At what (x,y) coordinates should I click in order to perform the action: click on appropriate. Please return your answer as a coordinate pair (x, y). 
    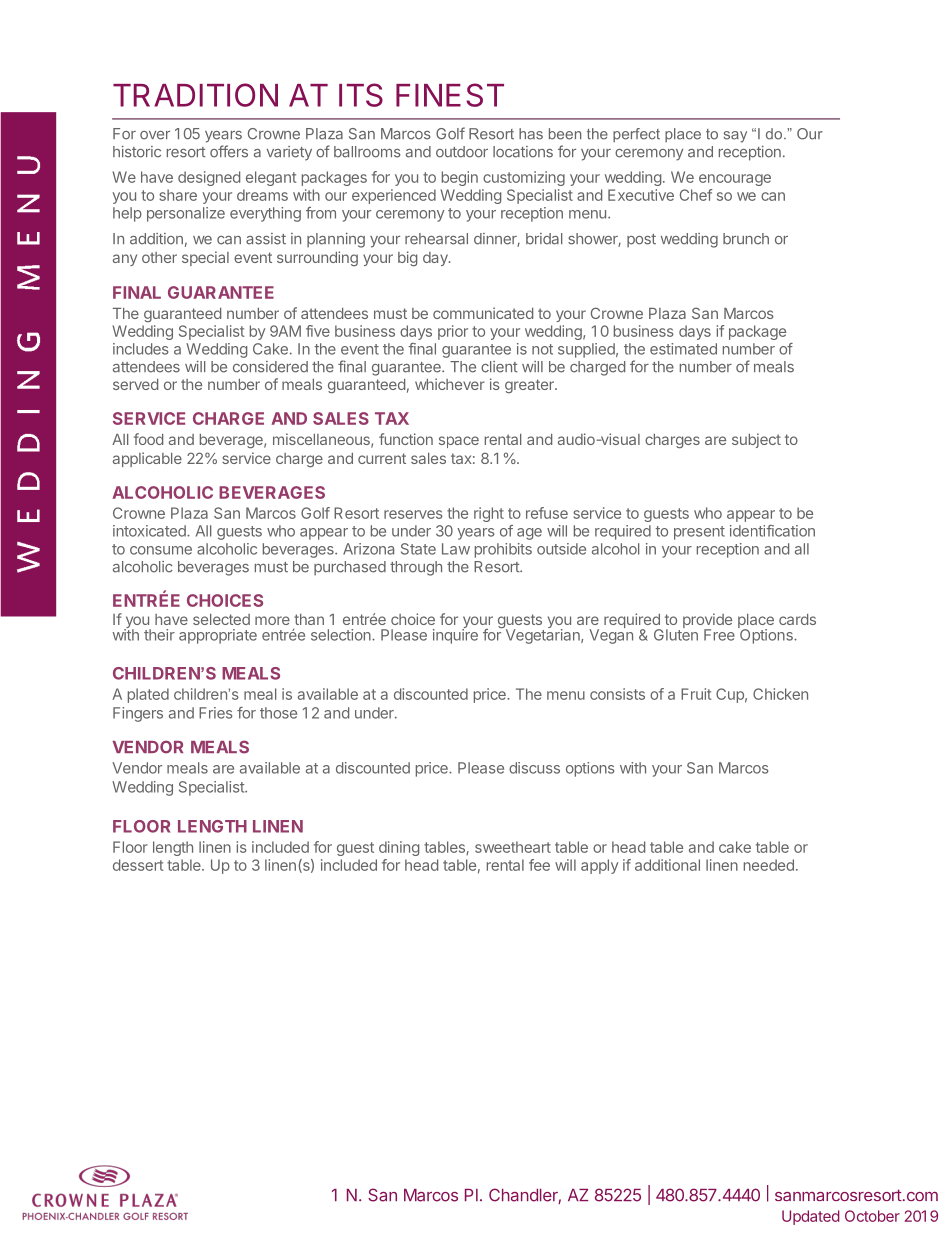
    Looking at the image, I should click on (218, 636).
